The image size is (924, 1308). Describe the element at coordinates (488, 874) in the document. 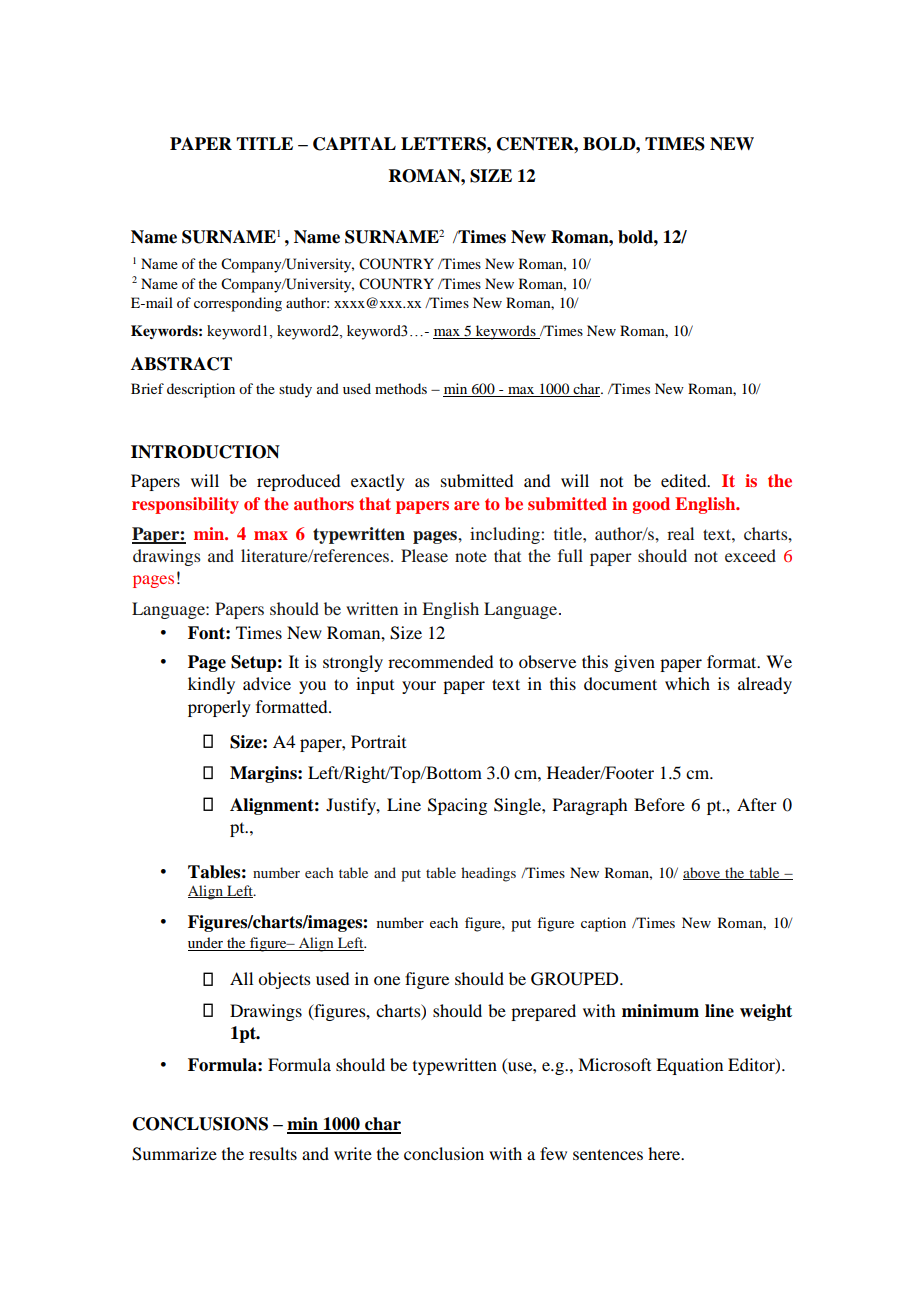

I see `headings` at that location.
